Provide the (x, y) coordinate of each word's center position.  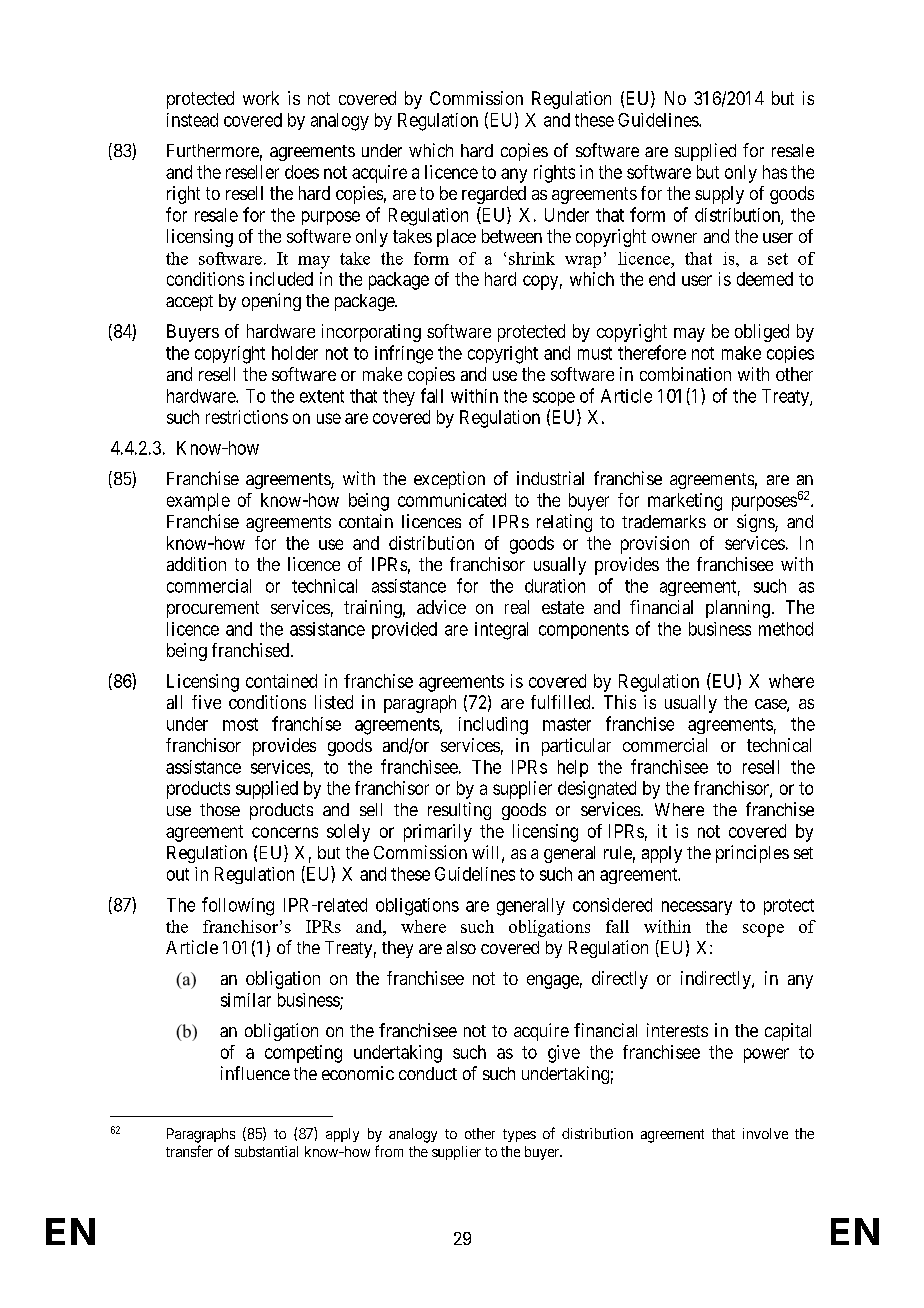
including (493, 726)
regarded (494, 195)
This (620, 702)
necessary (697, 908)
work (261, 98)
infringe (404, 354)
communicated (452, 500)
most (240, 724)
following (238, 906)
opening (271, 302)
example (198, 502)
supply (719, 195)
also (461, 947)
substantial (266, 1151)
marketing (685, 502)
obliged (762, 333)
